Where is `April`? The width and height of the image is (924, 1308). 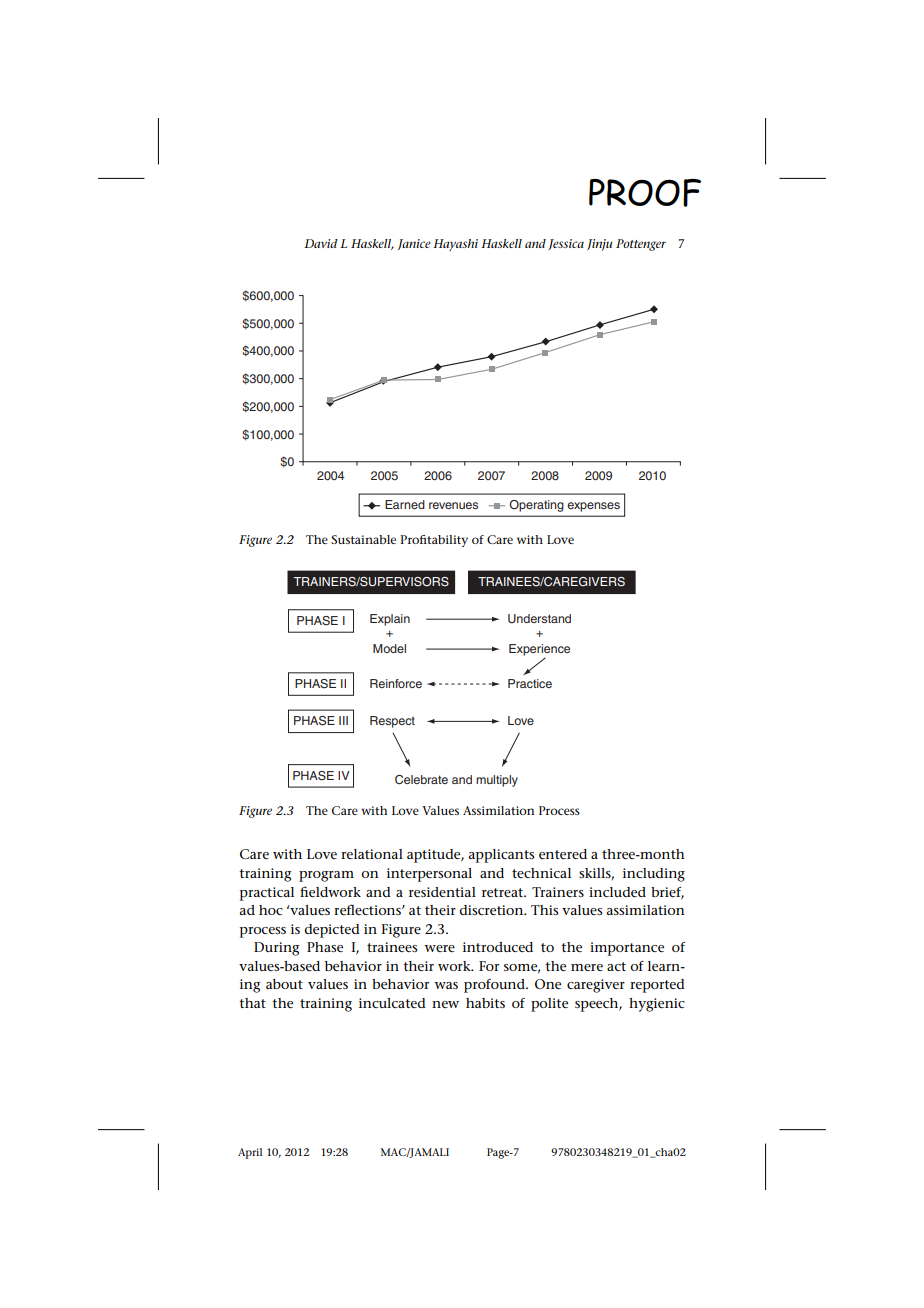 April is located at coordinates (250, 1153).
